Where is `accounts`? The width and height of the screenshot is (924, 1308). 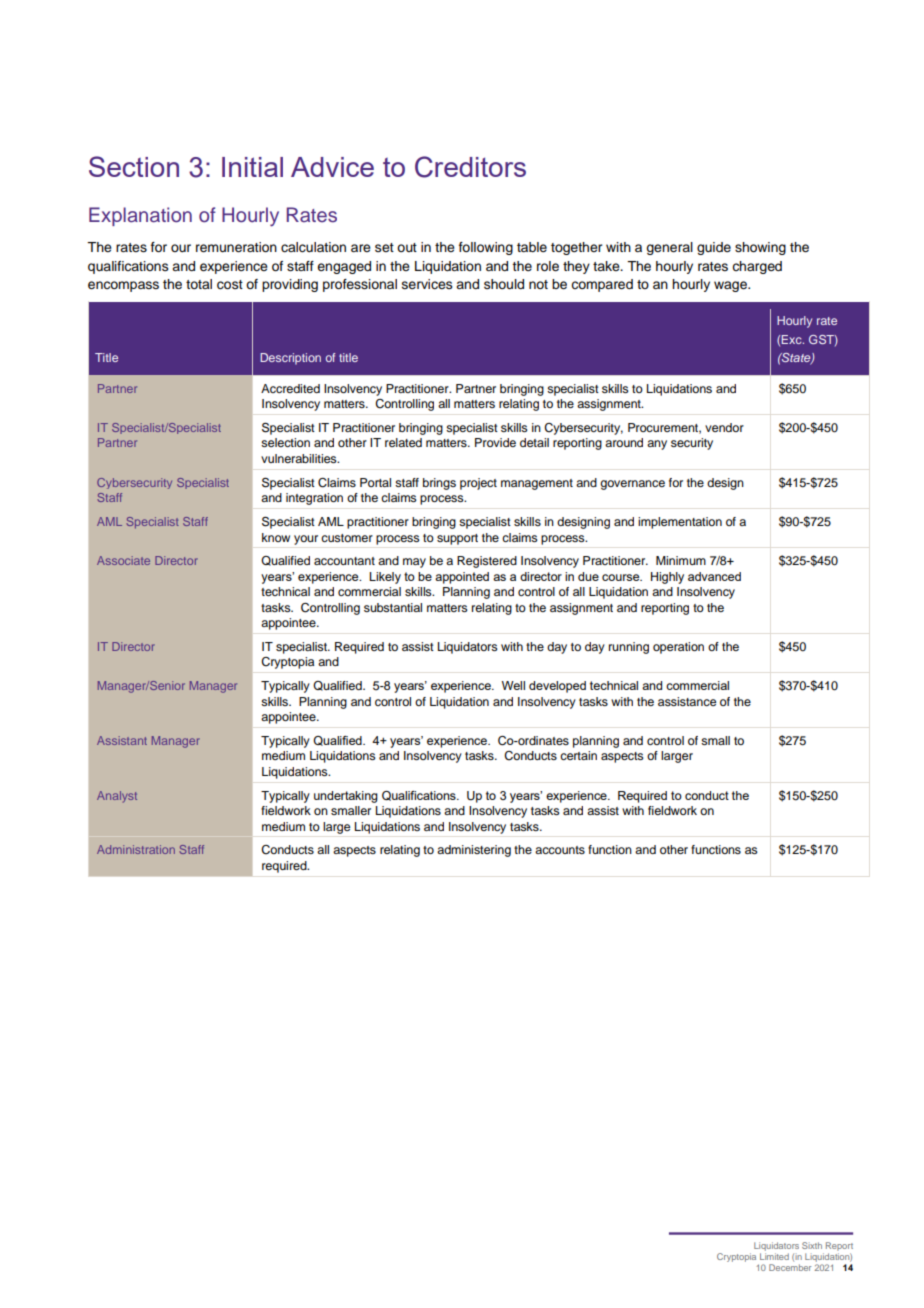 accounts is located at coordinates (560, 850).
